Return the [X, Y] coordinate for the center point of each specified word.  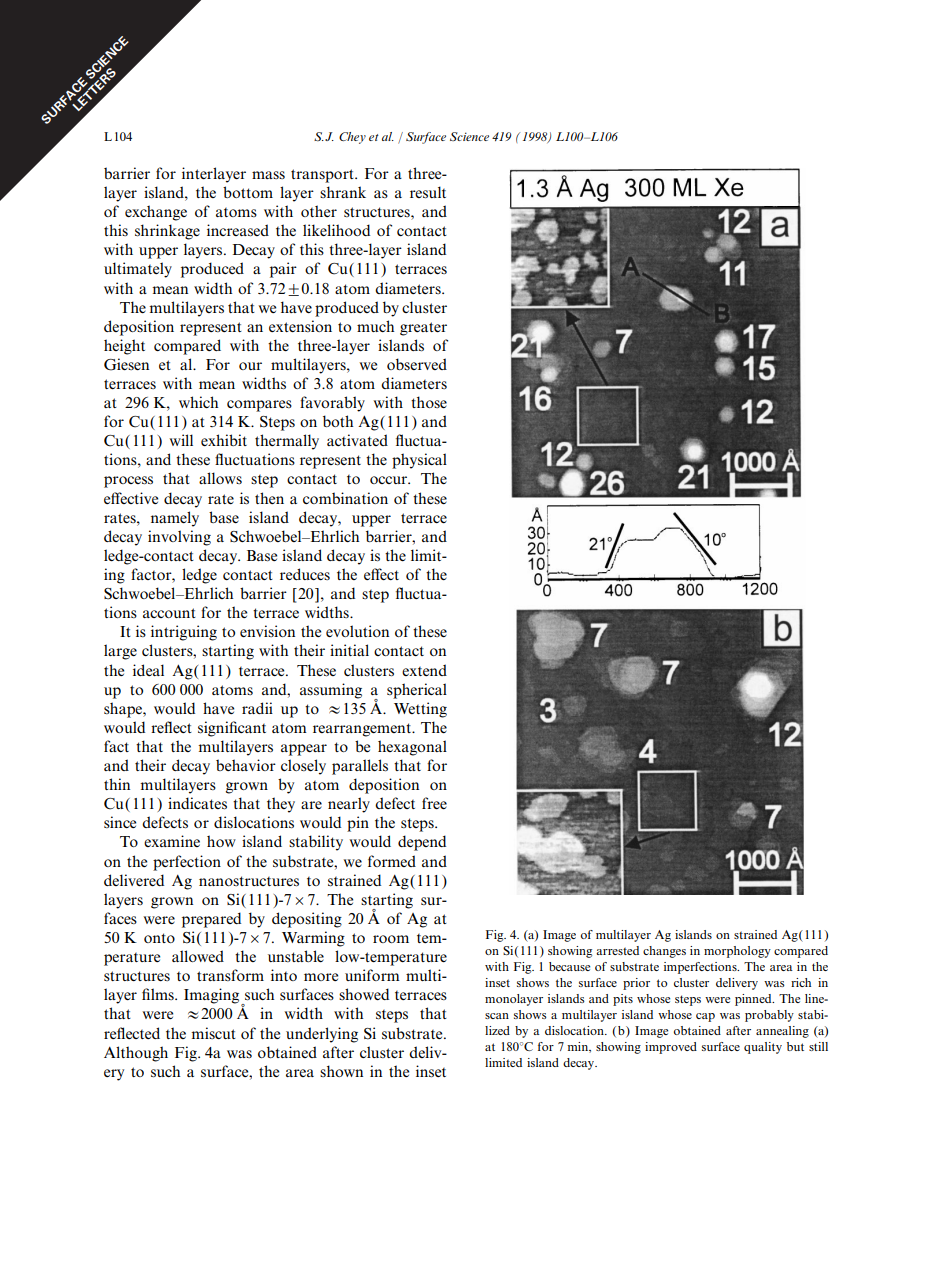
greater [423, 329]
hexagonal [412, 748]
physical [419, 461]
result [428, 192]
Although [136, 1054]
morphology [737, 952]
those [429, 402]
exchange [156, 213]
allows [220, 478]
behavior [246, 765]
